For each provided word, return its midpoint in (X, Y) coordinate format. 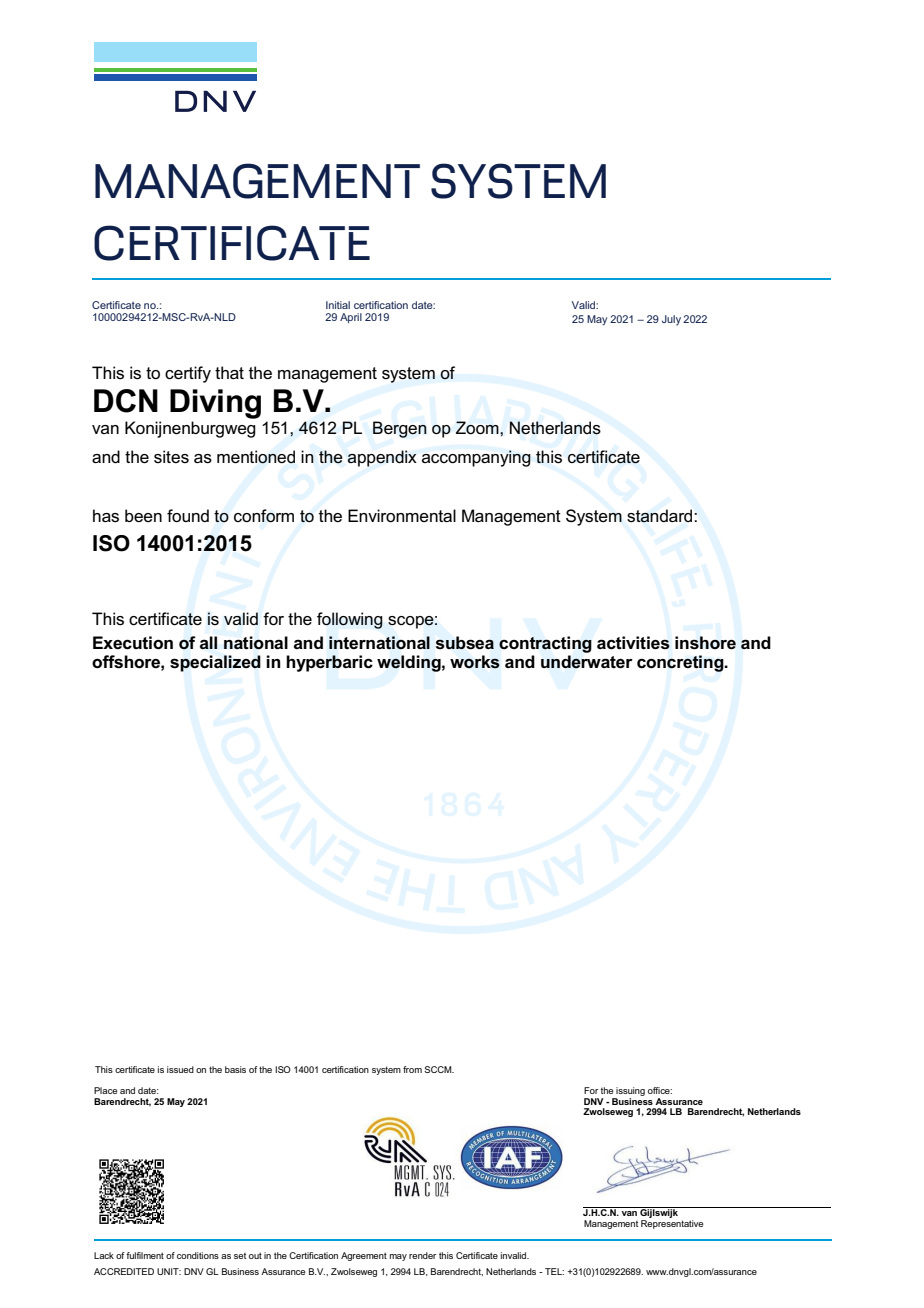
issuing (630, 1093)
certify (188, 374)
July (671, 320)
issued (180, 1069)
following (350, 620)
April (351, 318)
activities (633, 643)
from (412, 1069)
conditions (198, 1255)
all (208, 642)
